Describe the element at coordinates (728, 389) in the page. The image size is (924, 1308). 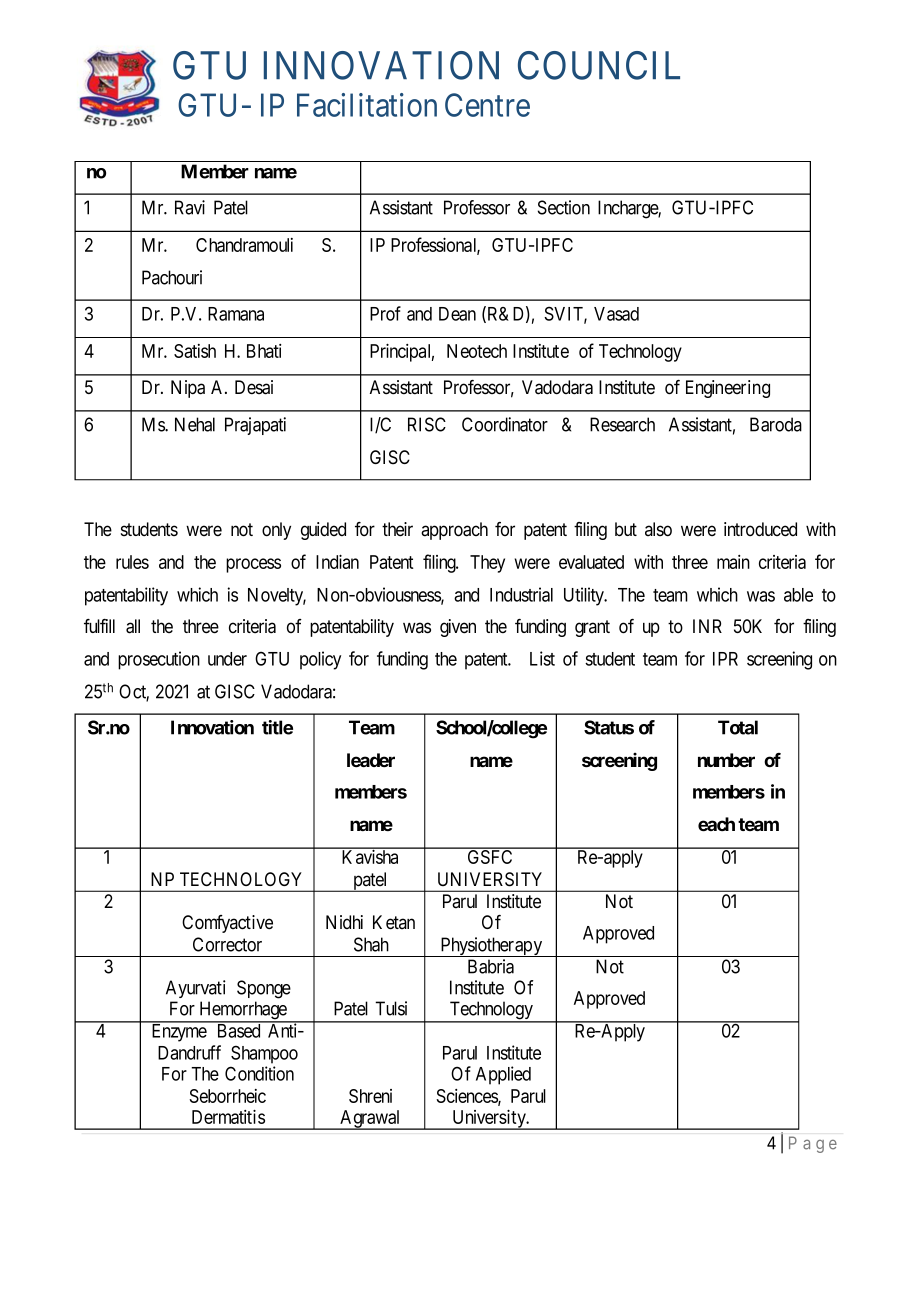
I see `Engineering` at that location.
